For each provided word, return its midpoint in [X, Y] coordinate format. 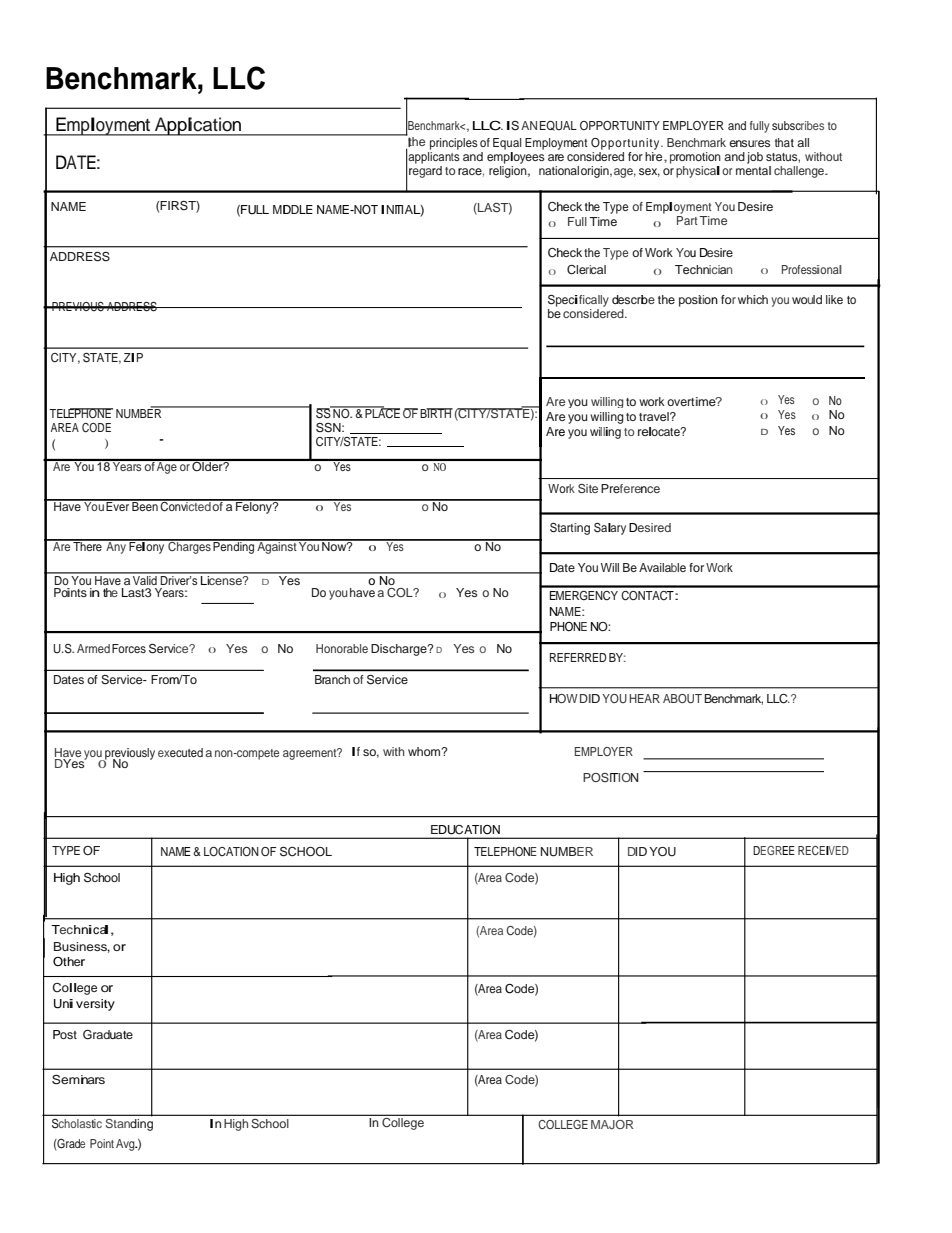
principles [454, 144]
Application [198, 126]
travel [655, 416]
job [755, 158]
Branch [332, 679]
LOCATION [231, 851]
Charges [189, 547]
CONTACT [648, 596]
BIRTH [436, 413]
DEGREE [774, 850]
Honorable [342, 648]
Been [145, 505]
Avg [126, 1145]
